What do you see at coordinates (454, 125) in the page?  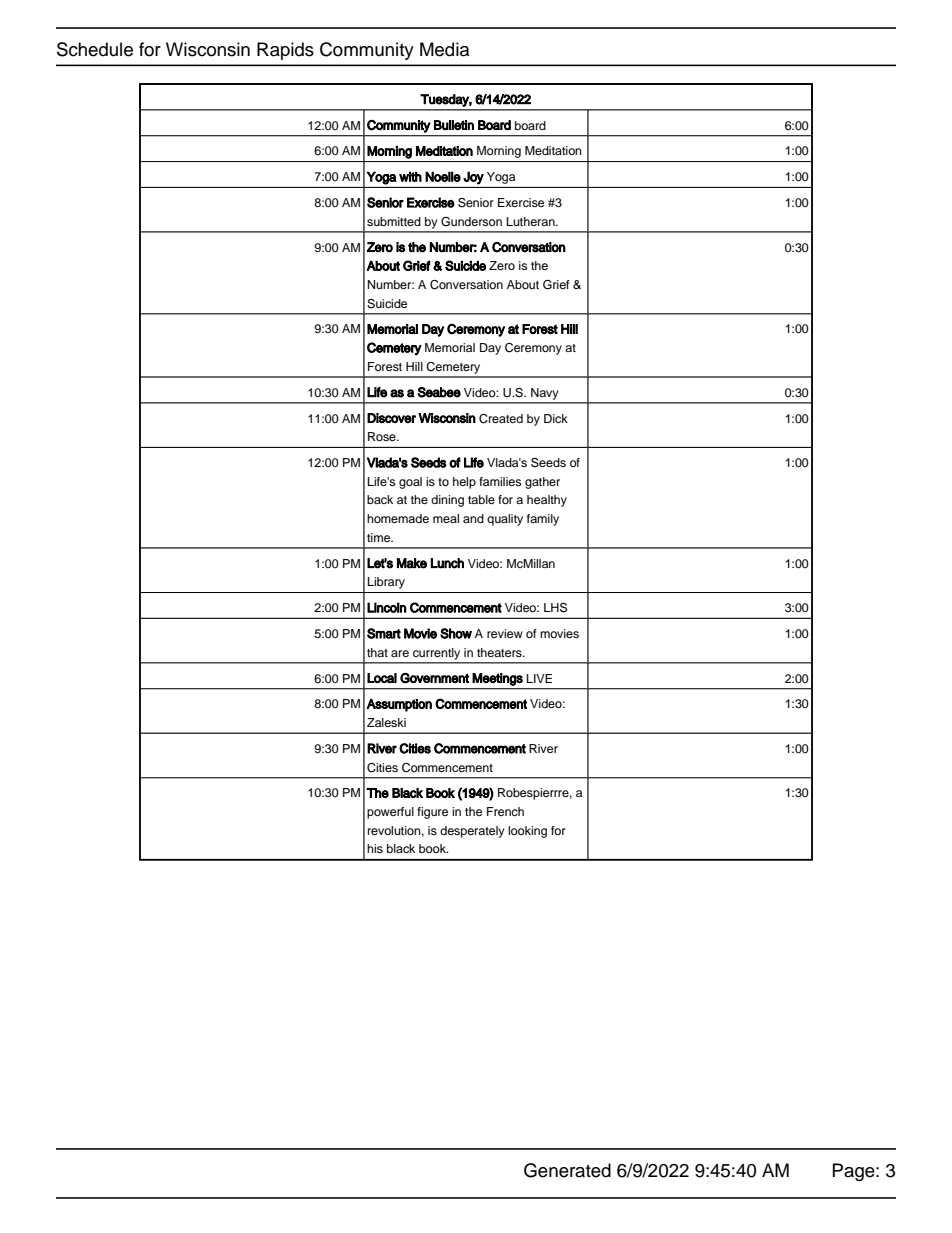 I see `Bulletin` at bounding box center [454, 125].
